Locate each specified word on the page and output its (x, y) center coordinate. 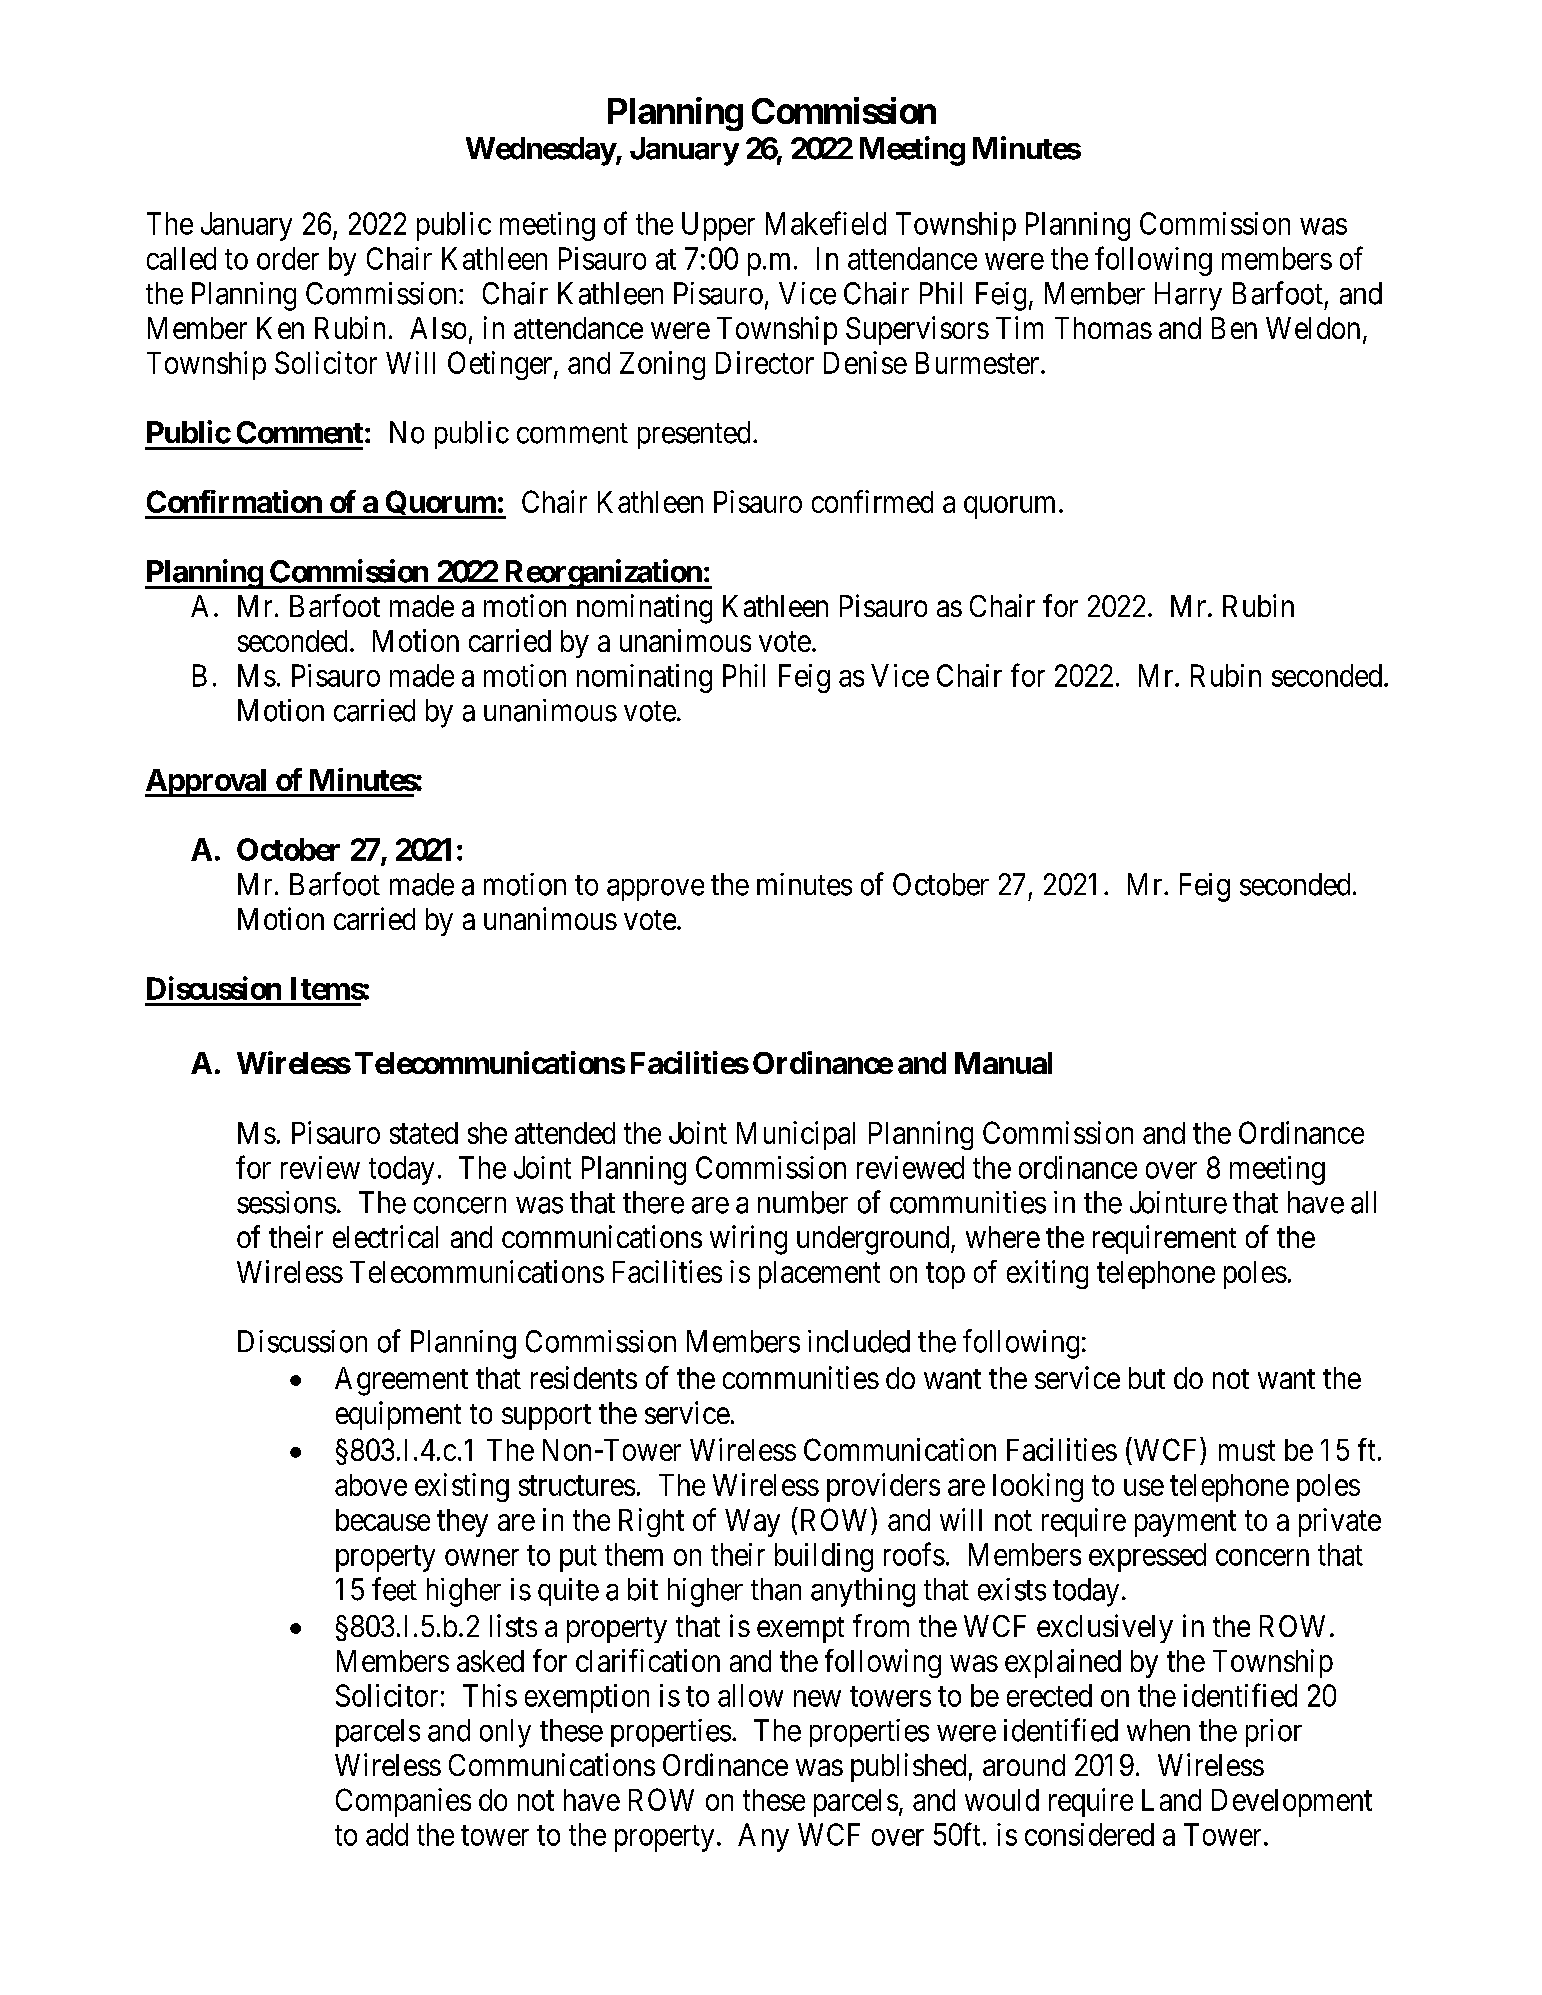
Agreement (401, 1381)
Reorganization (602, 574)
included (859, 1341)
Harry (1188, 296)
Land (1171, 1800)
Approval (207, 783)
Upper (718, 226)
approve (655, 890)
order (288, 258)
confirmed (872, 501)
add (387, 1834)
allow (750, 1695)
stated (424, 1133)
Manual (1003, 1063)
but (1147, 1378)
